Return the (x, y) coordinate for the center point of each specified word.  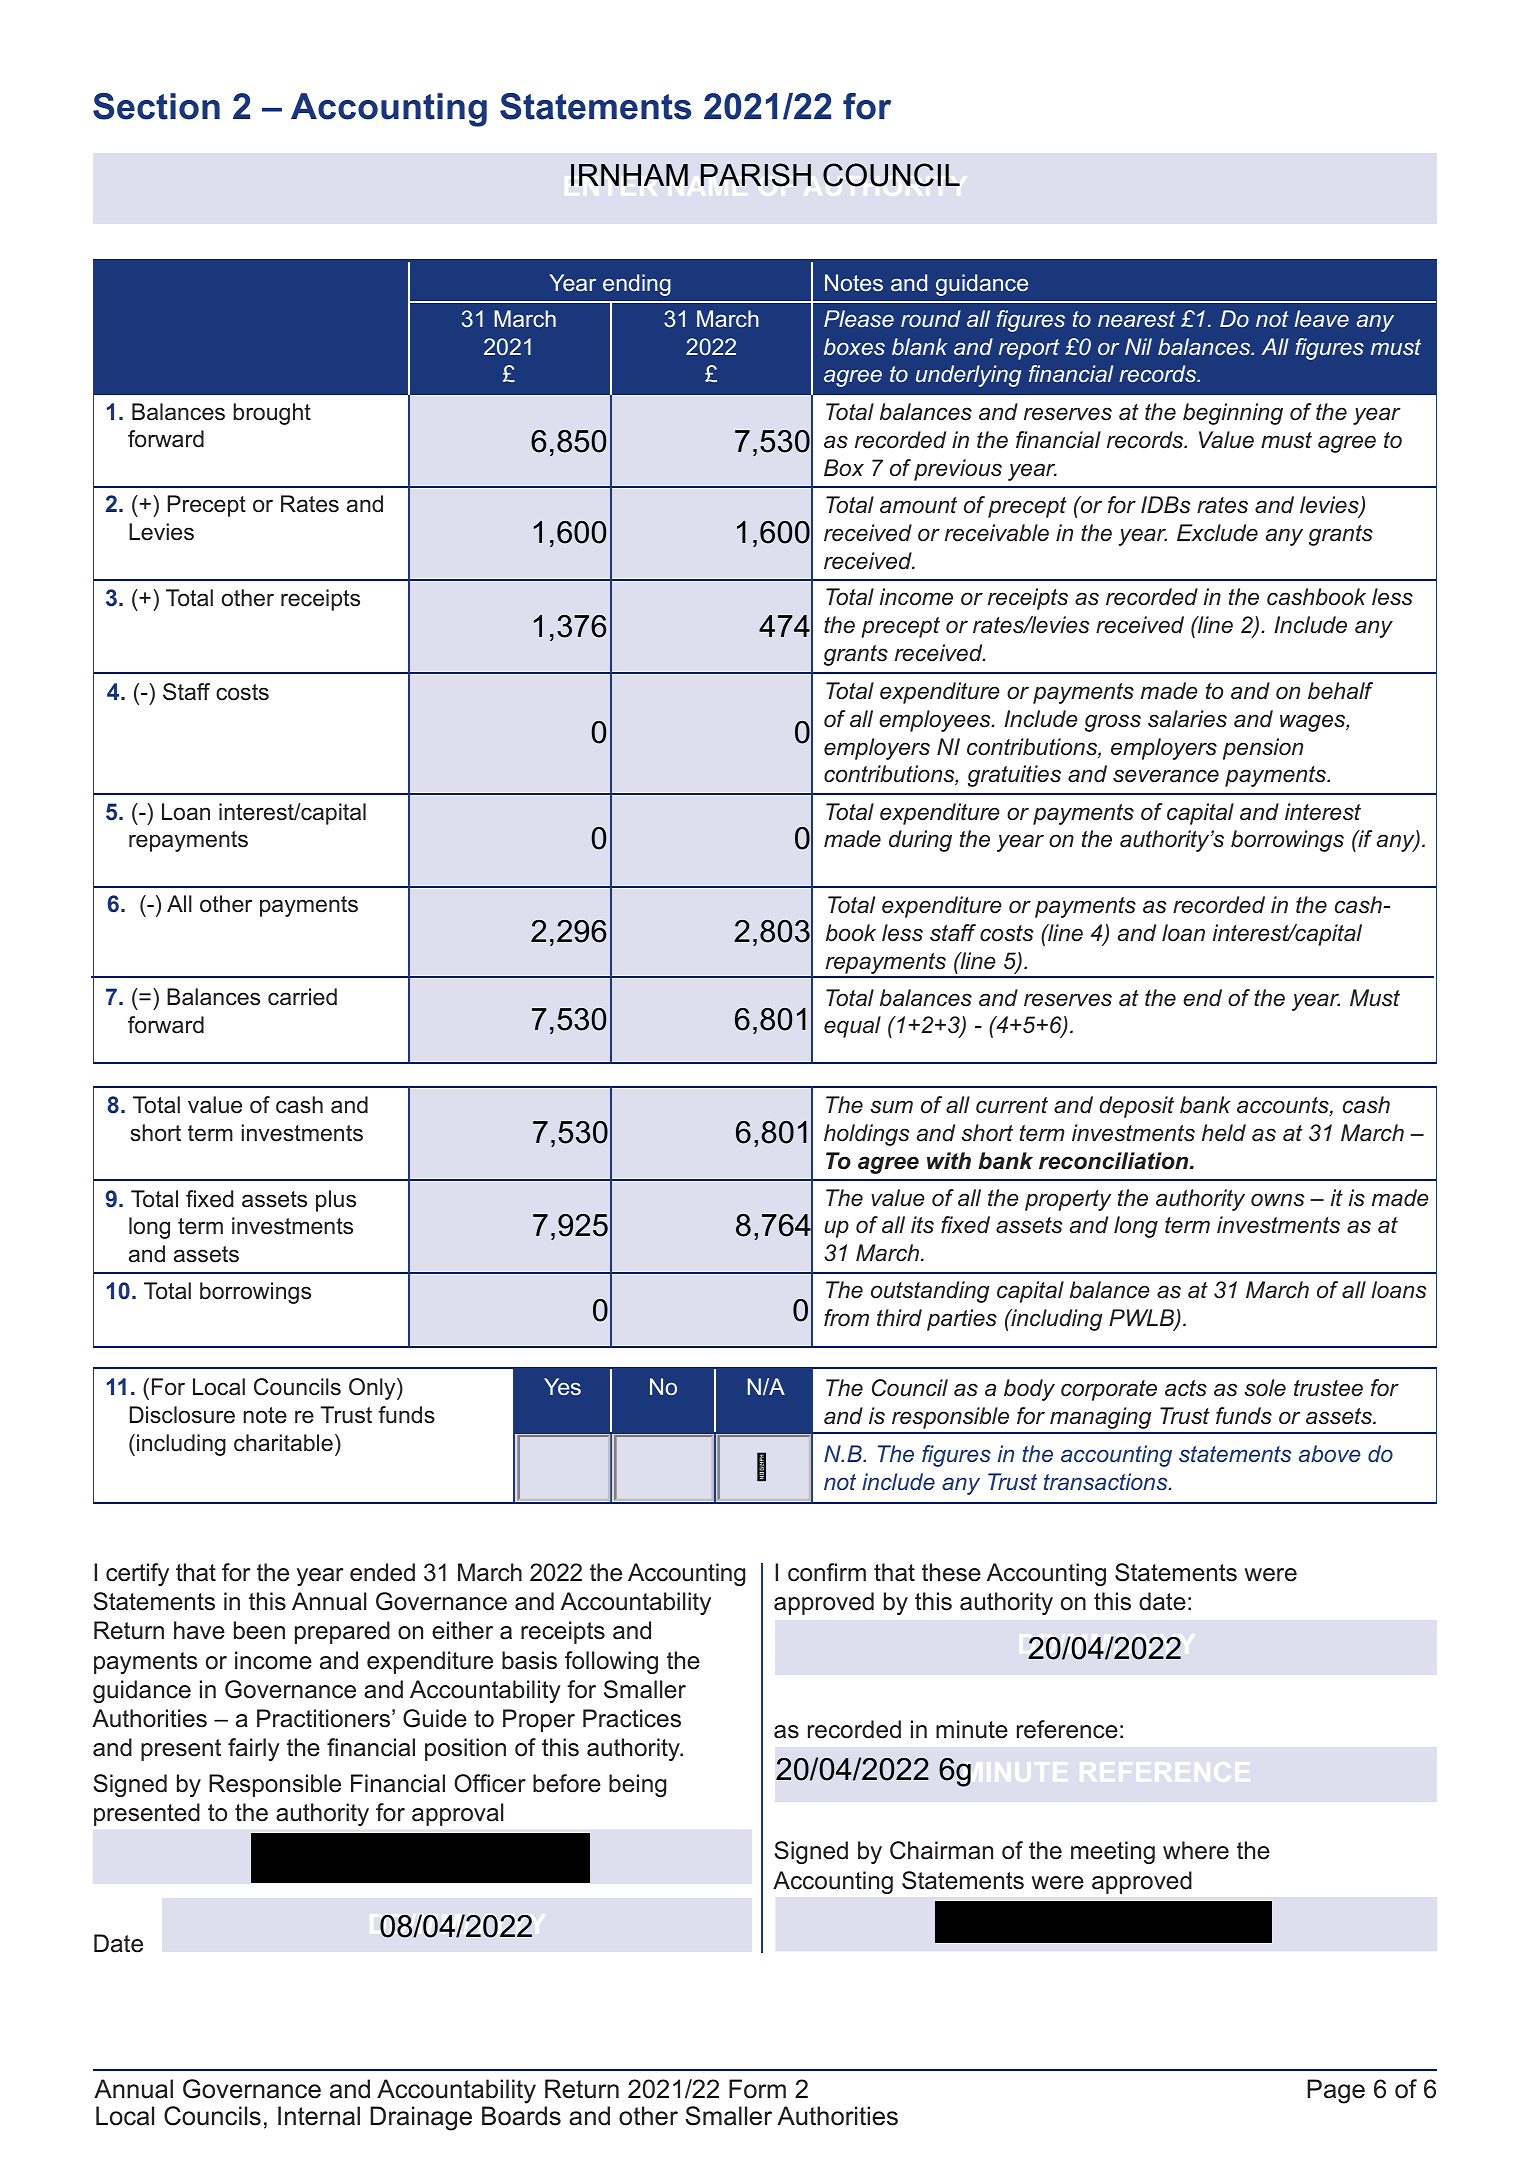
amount (918, 505)
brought (272, 414)
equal (852, 1027)
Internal (319, 2116)
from (846, 1318)
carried (302, 997)
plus (336, 1201)
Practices (632, 1718)
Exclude (1217, 533)
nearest (1137, 319)
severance (1166, 776)
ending (637, 285)
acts (1186, 1388)
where (1196, 1850)
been (259, 1630)
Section (156, 106)
